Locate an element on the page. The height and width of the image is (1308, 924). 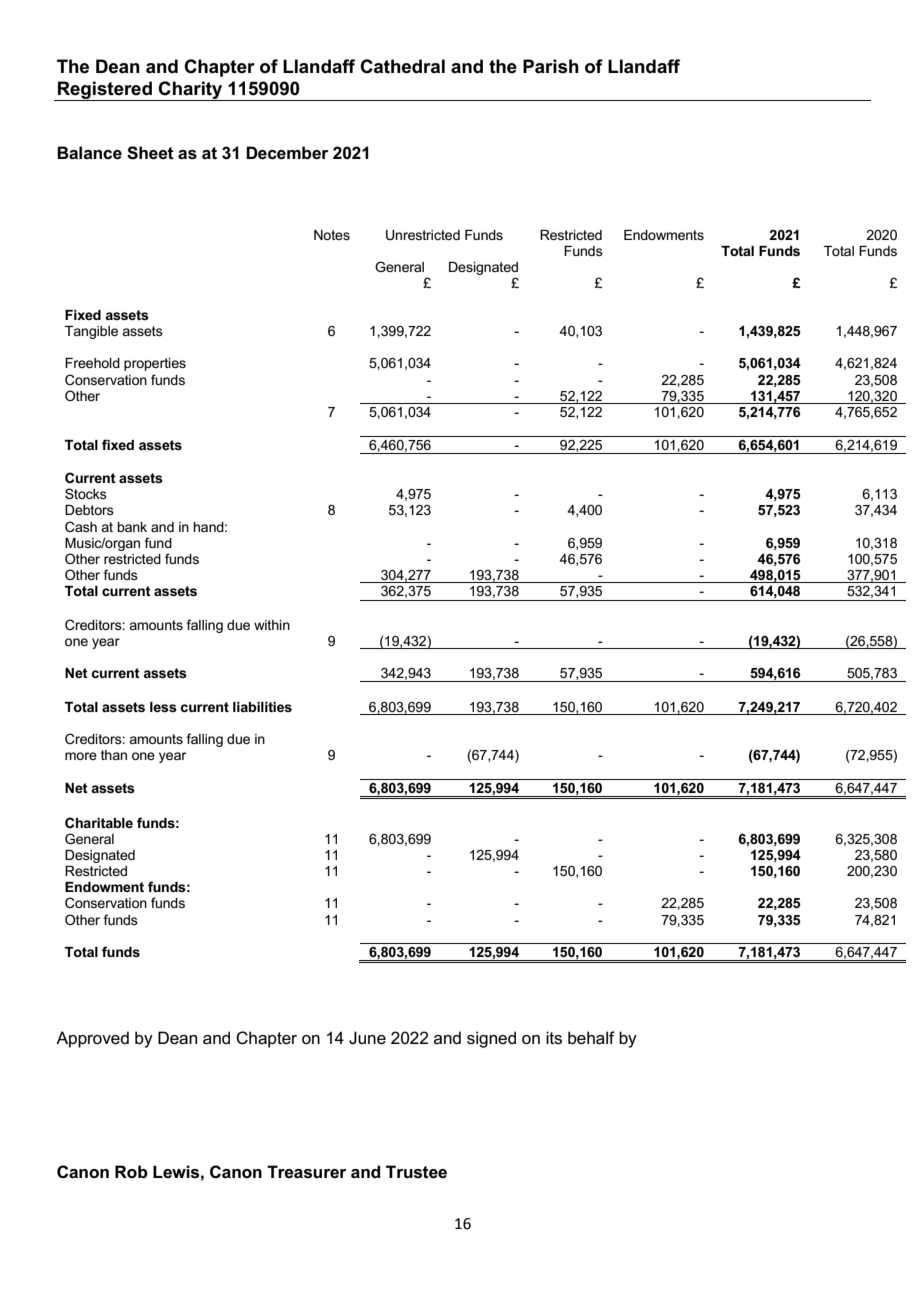
Treasurer is located at coordinates (306, 1172).
